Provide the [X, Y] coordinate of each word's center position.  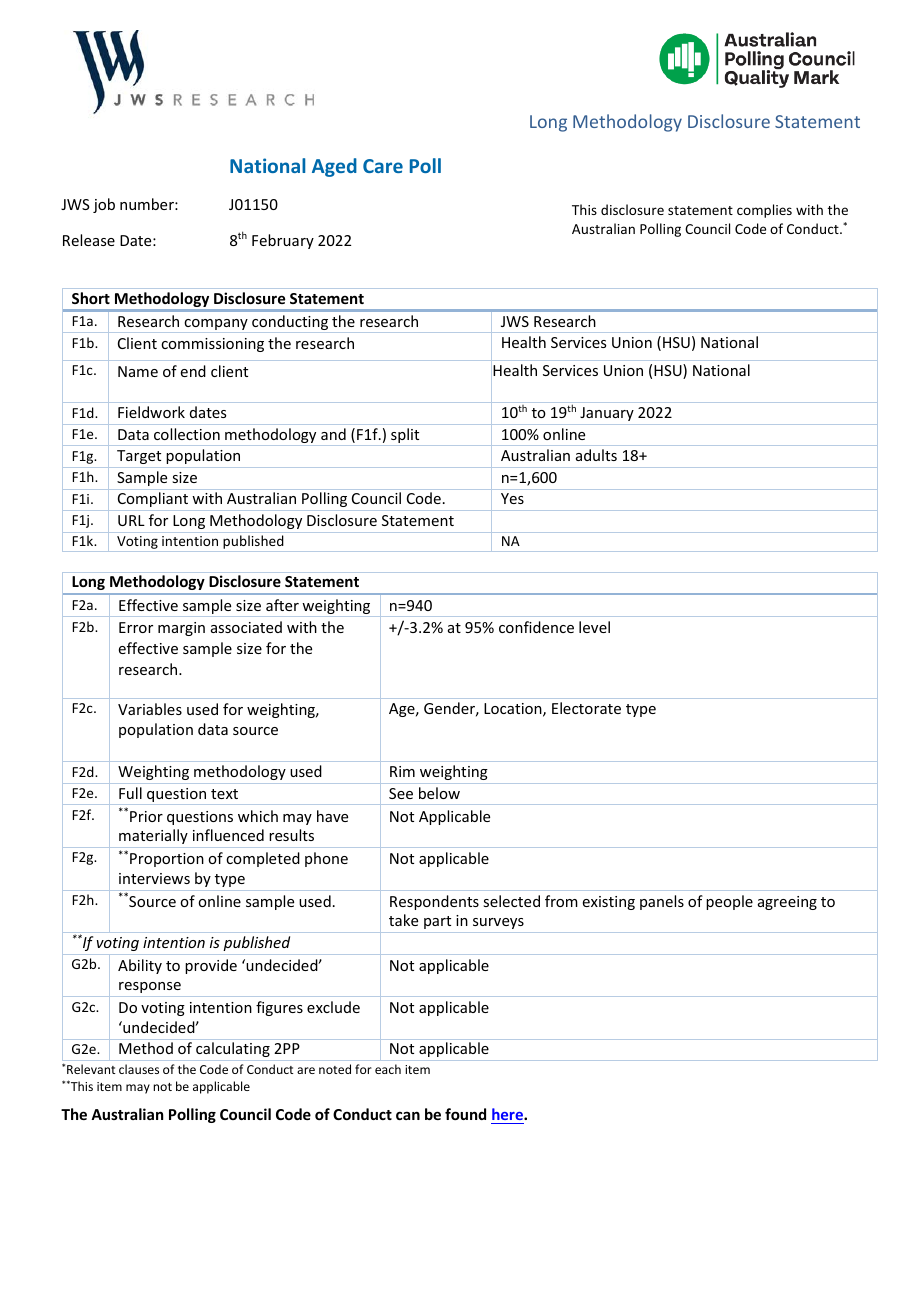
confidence [536, 627]
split [405, 437]
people [729, 902]
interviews [154, 878]
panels [662, 902]
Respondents [434, 902]
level [594, 627]
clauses [139, 1069]
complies [764, 211]
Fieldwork [151, 412]
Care [383, 166]
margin [181, 629]
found [465, 1114]
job [104, 205]
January [607, 414]
